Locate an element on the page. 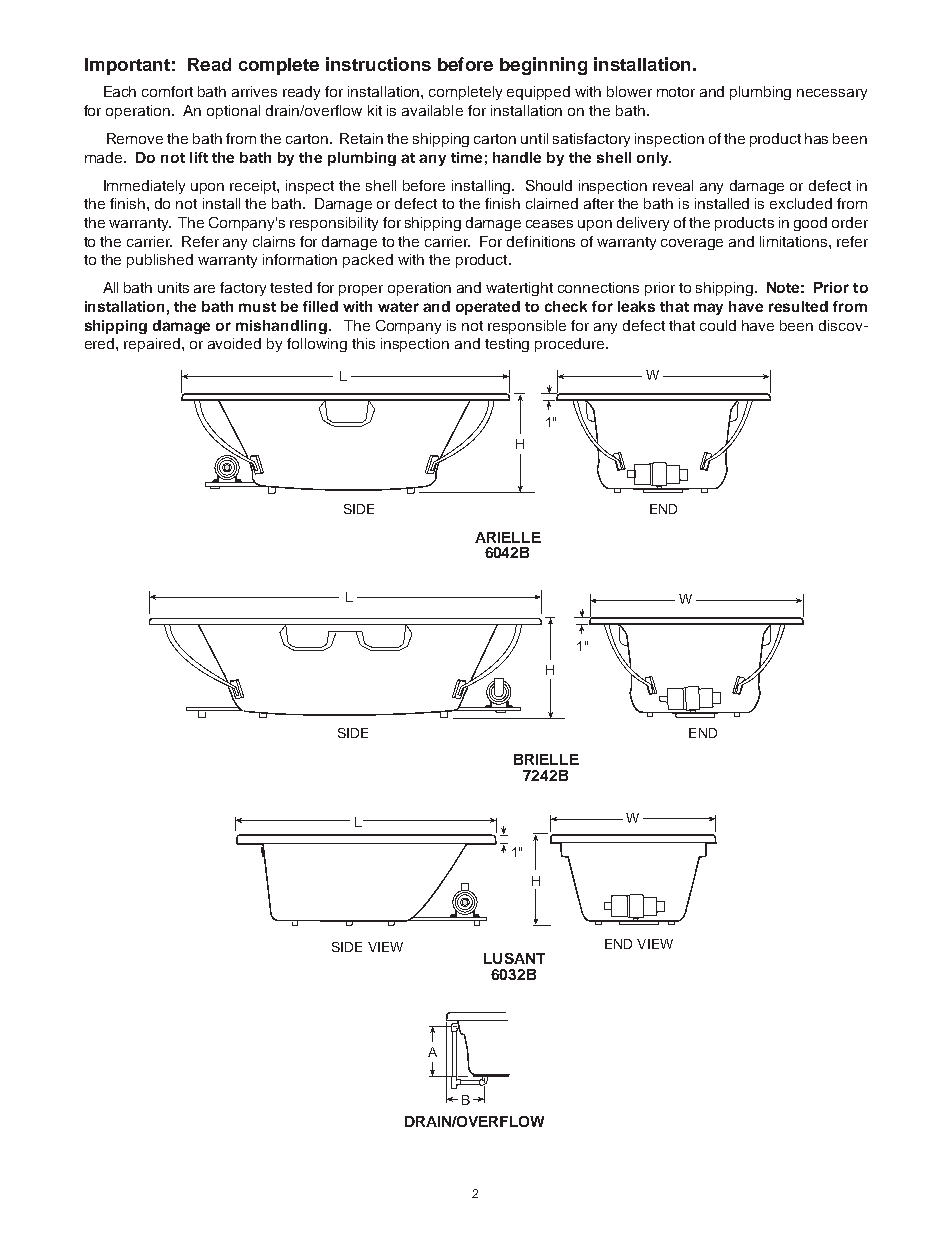  procedure is located at coordinates (571, 345).
